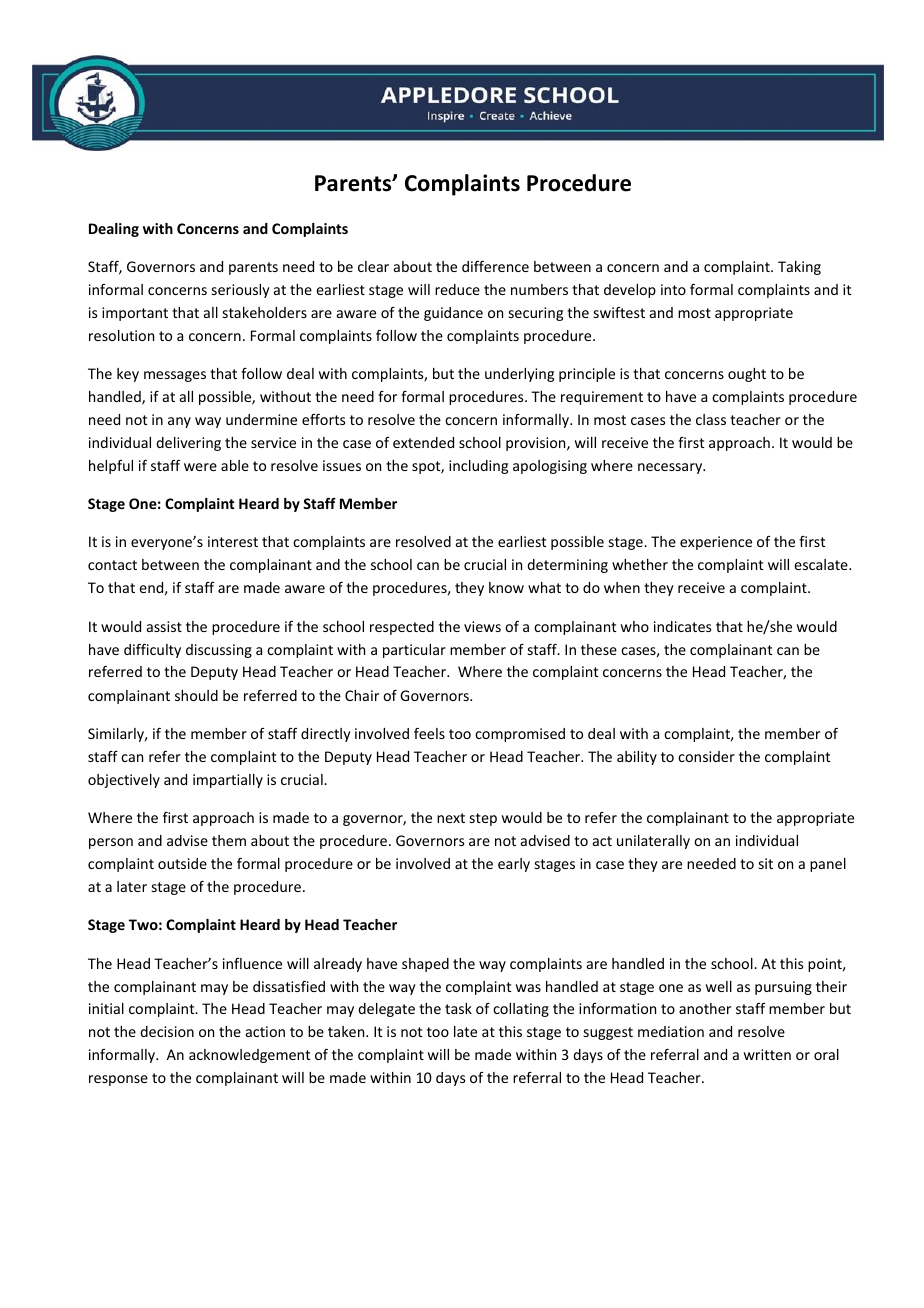 This page has width=924, height=1308. What do you see at coordinates (200, 467) in the page?
I see `were` at bounding box center [200, 467].
